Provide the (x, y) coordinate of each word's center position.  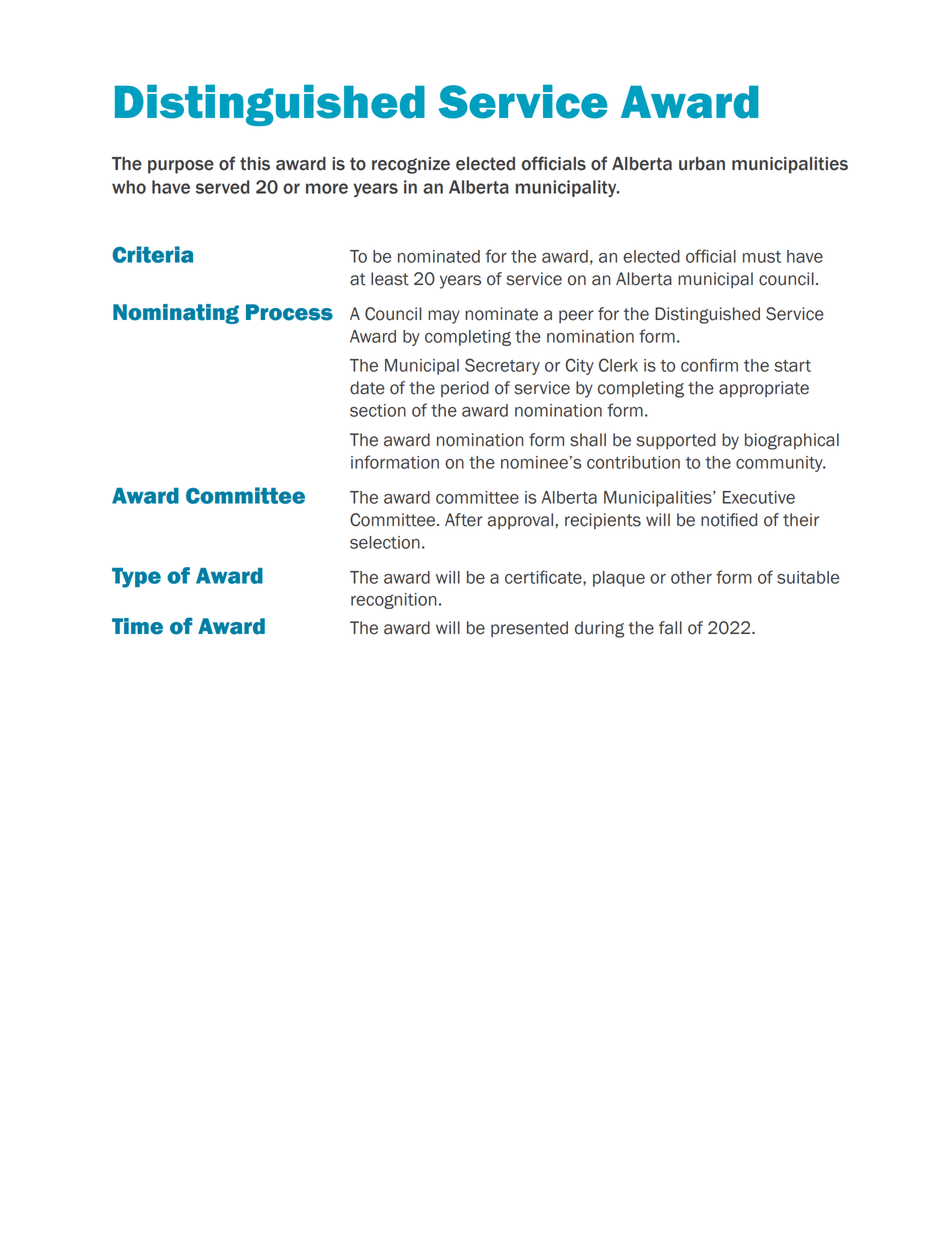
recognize (411, 165)
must (762, 257)
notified (729, 520)
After (464, 520)
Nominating (176, 314)
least (390, 279)
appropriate (764, 389)
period (465, 389)
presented (529, 629)
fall (670, 628)
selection (385, 542)
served (222, 187)
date (367, 388)
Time (137, 626)
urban (702, 164)
